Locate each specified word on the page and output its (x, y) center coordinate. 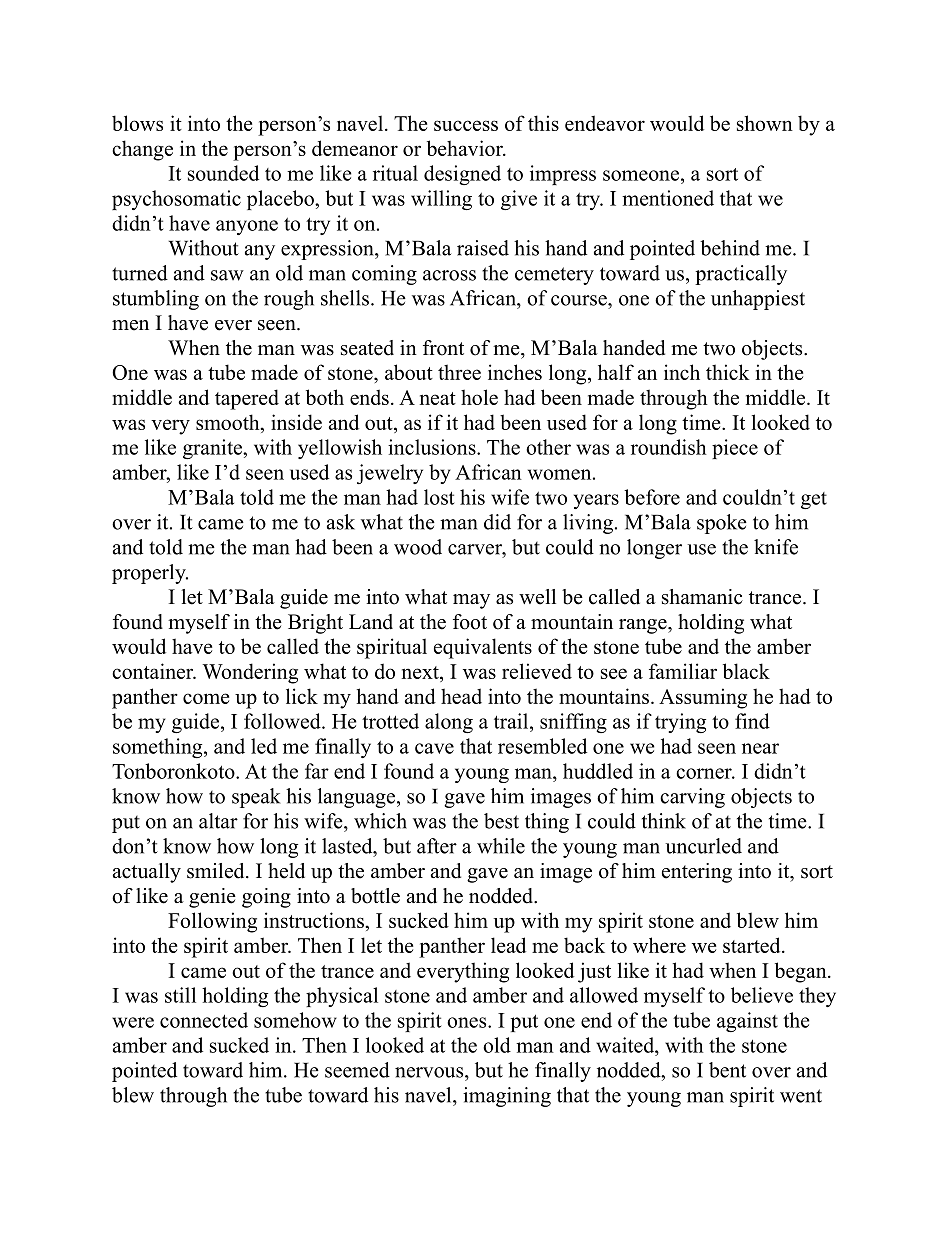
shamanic (702, 597)
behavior (466, 148)
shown (765, 123)
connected (204, 1020)
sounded (223, 173)
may (471, 601)
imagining (507, 1097)
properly (150, 574)
